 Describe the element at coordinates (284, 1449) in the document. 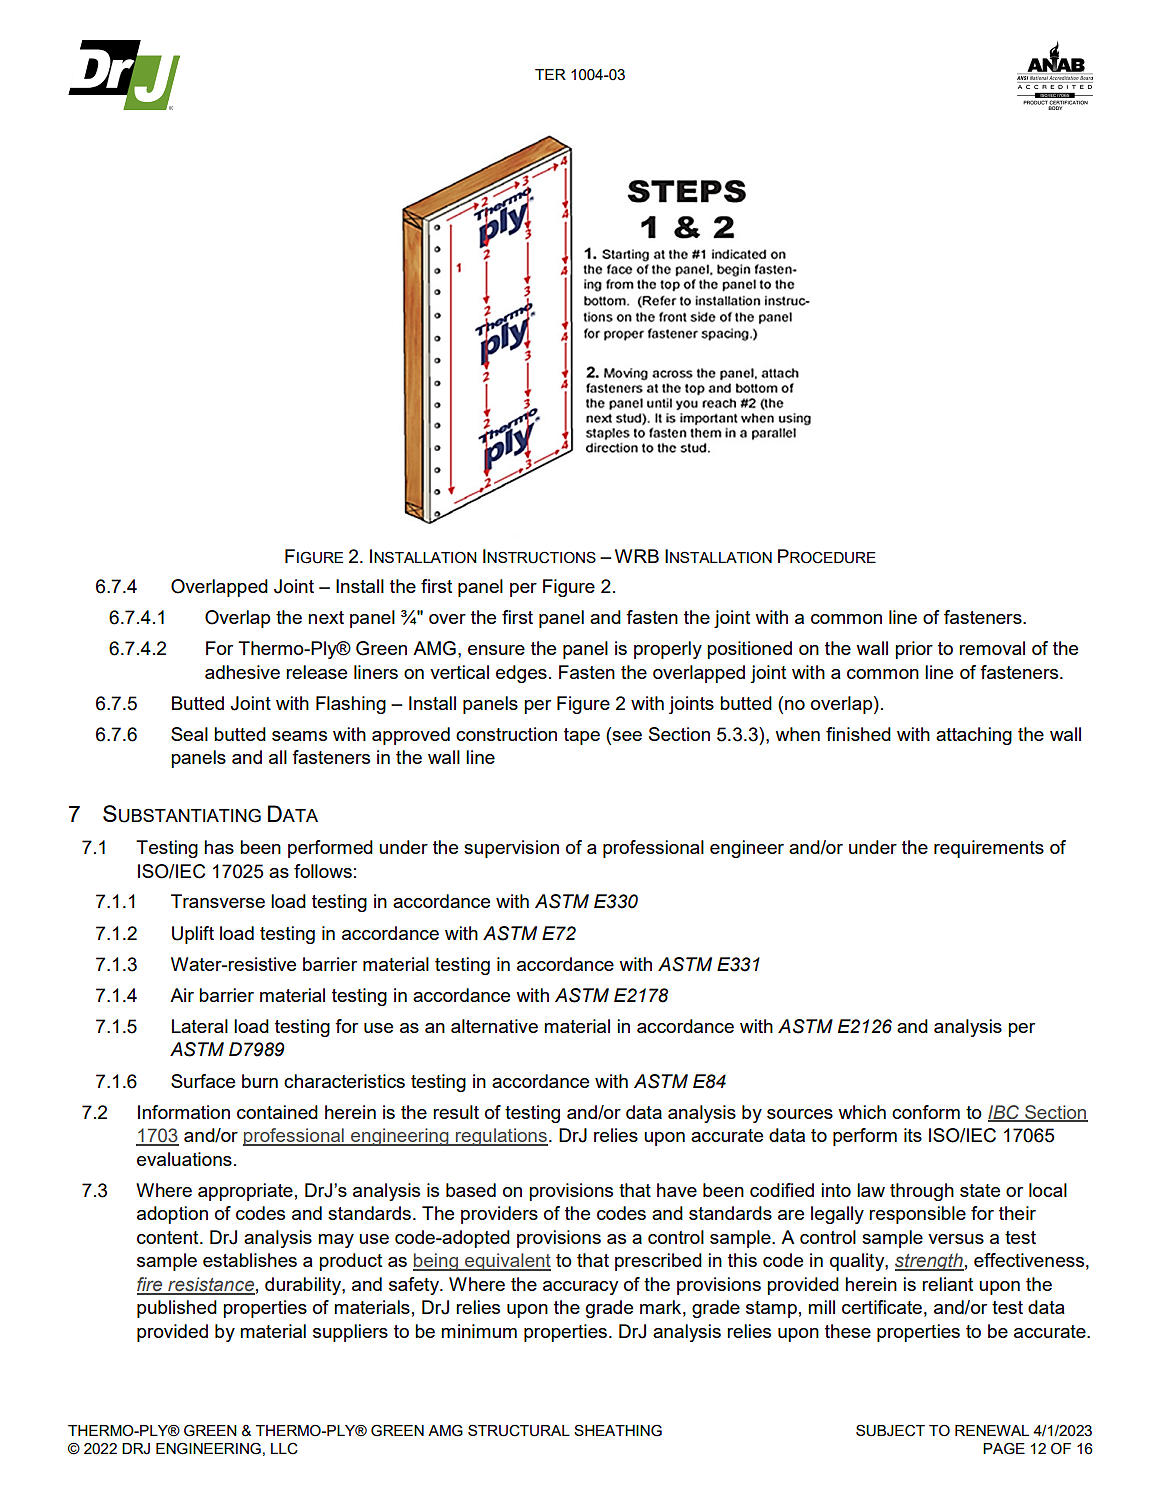

I see `LLC` at that location.
